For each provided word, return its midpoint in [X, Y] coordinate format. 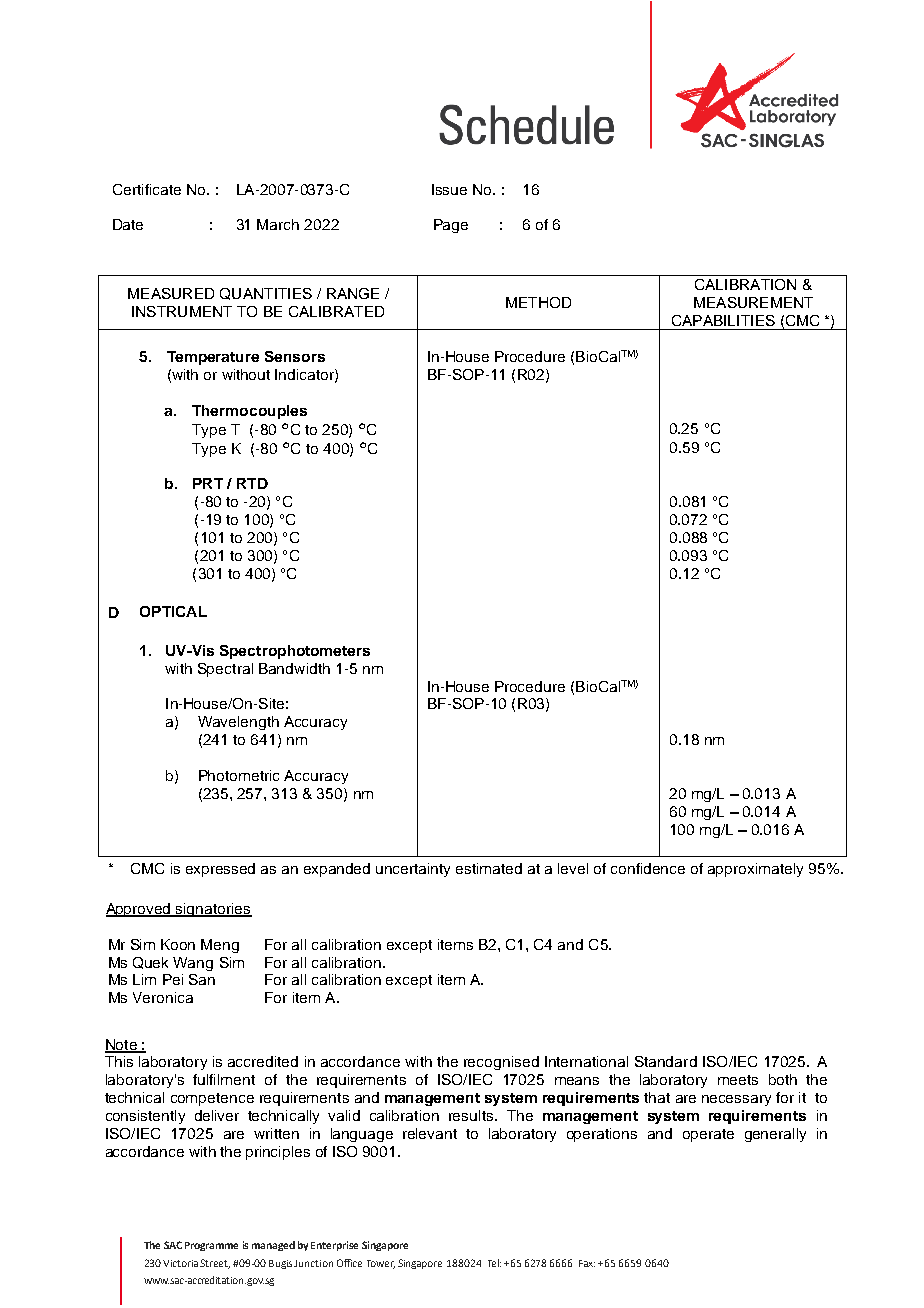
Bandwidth [294, 668]
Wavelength [238, 723]
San [202, 979]
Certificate [147, 189]
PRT [208, 483]
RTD [252, 483]
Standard [666, 1061]
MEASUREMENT [753, 302]
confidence [648, 868]
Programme [211, 1246]
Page [451, 226]
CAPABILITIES [723, 320]
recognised [501, 1063]
